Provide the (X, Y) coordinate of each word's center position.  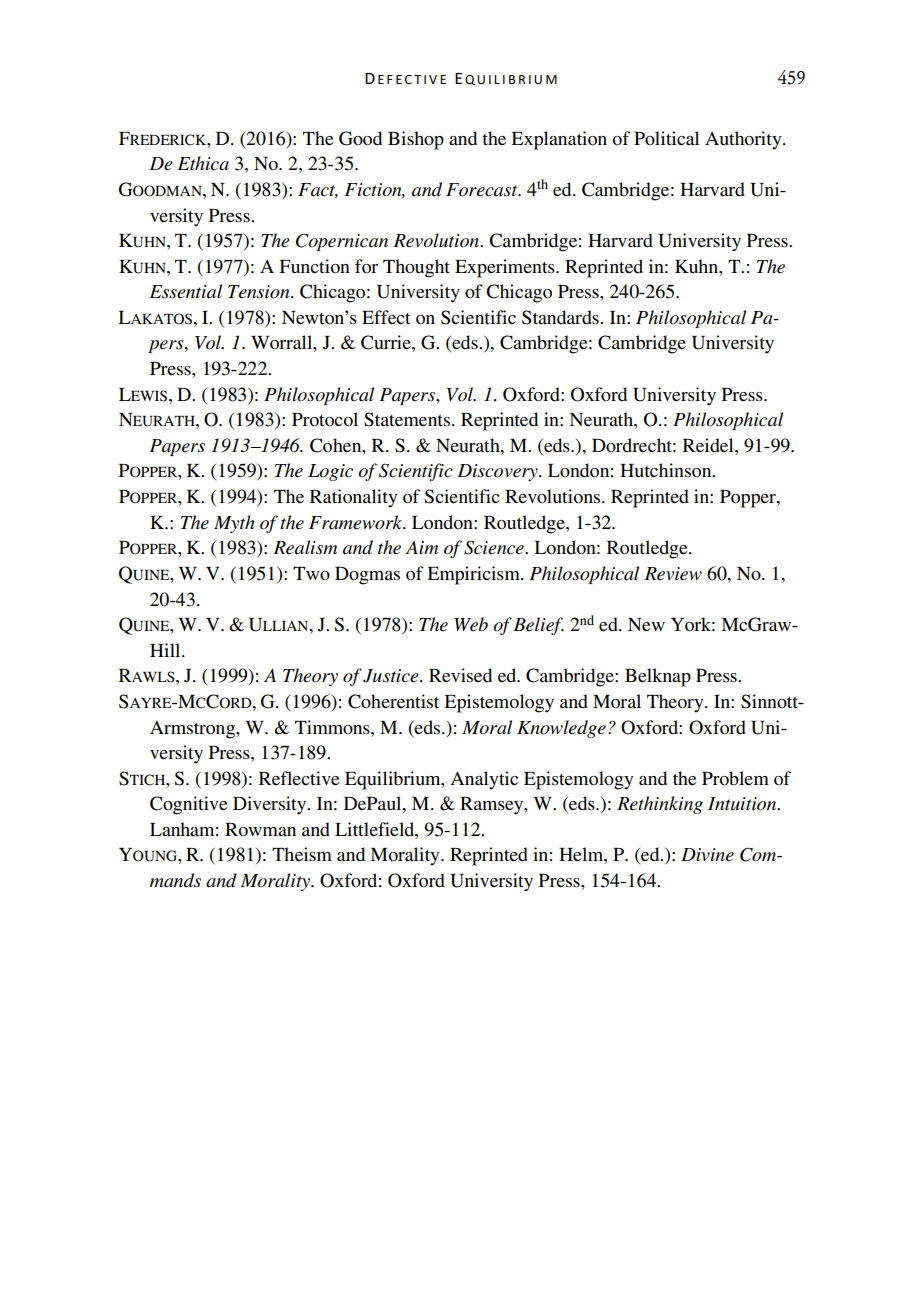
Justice (392, 676)
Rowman (260, 830)
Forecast (483, 190)
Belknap (658, 677)
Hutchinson (667, 470)
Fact (318, 190)
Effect (386, 317)
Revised (460, 675)
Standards (561, 317)
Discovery (498, 472)
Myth (234, 524)
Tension (260, 292)
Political (666, 138)
